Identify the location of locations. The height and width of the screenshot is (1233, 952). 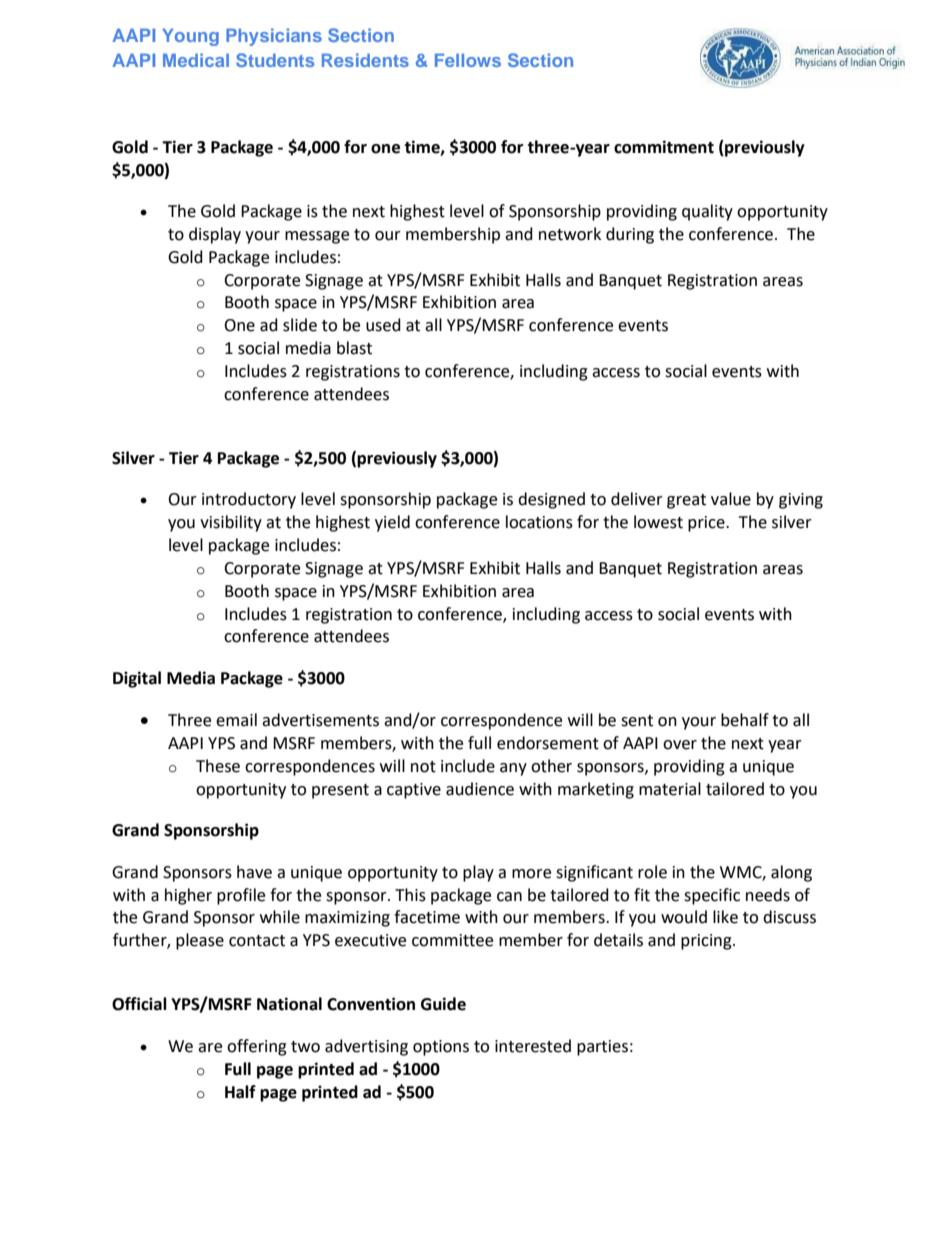
(539, 522).
